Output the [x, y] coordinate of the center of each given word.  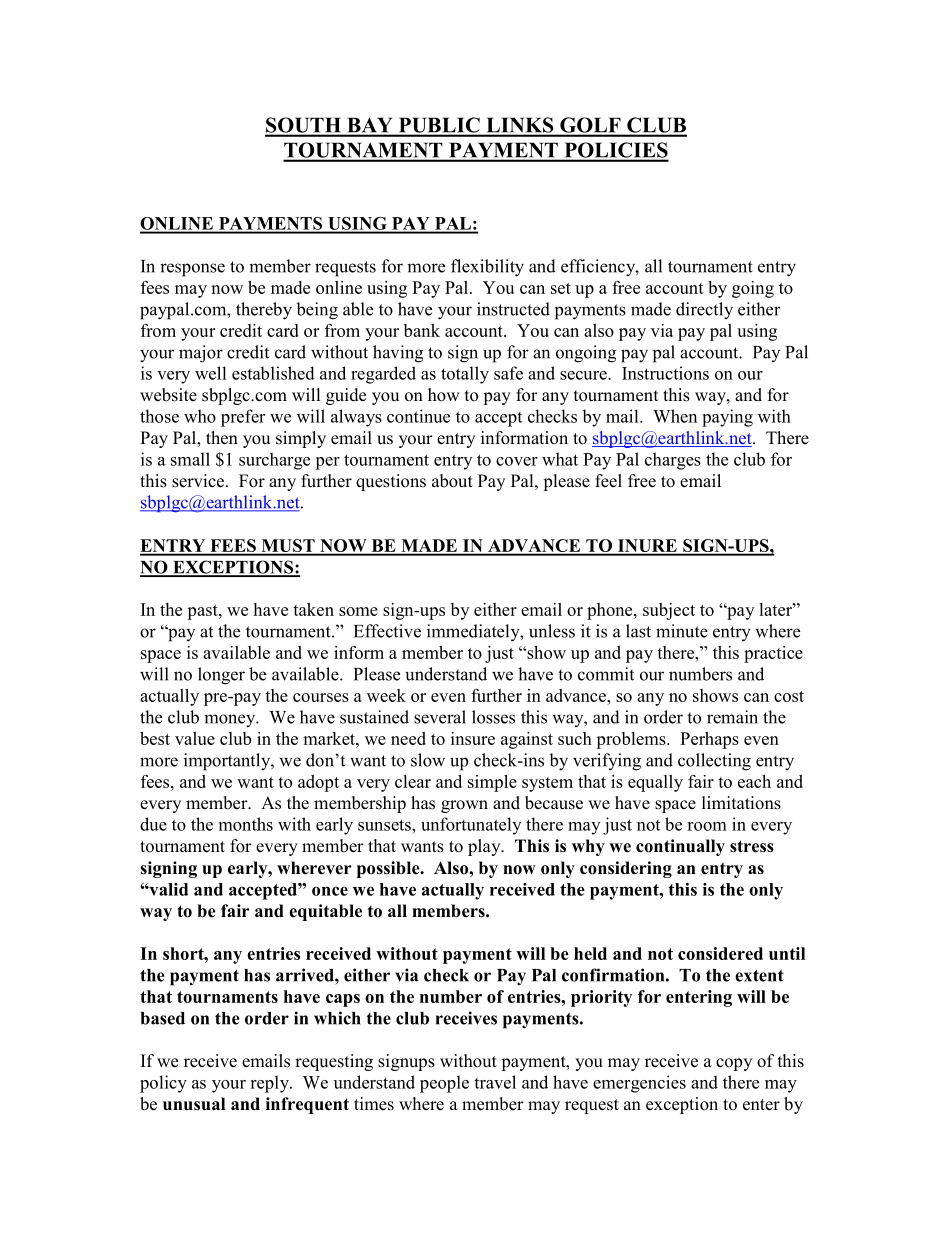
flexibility [487, 268]
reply [270, 1084]
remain [732, 717]
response [192, 270]
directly [704, 311]
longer [221, 676]
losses [493, 717]
